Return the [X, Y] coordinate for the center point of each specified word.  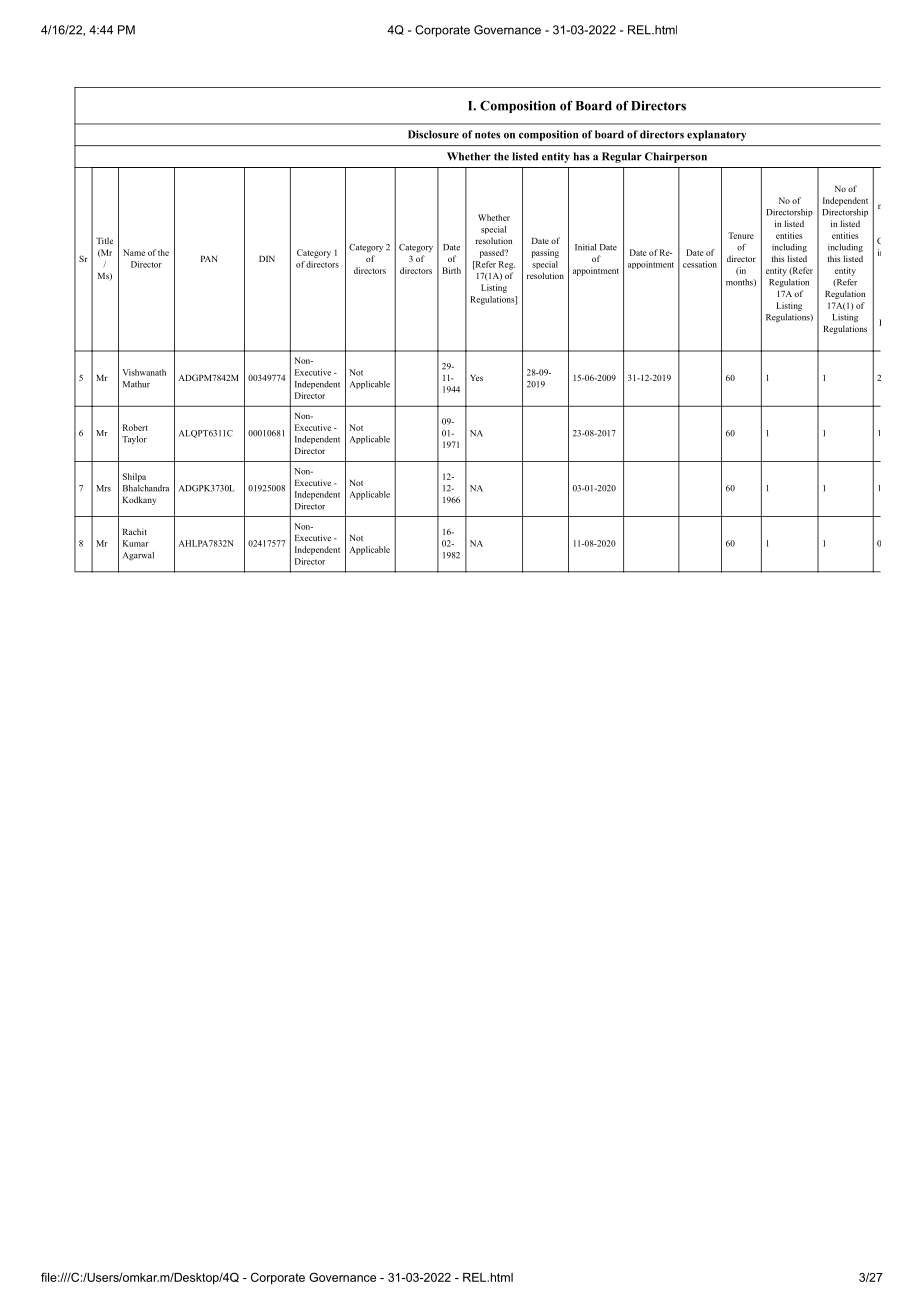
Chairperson [676, 157]
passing [545, 253]
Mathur [136, 384]
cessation [700, 264]
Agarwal [138, 556]
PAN [209, 259]
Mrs [103, 488]
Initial [585, 247]
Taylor [134, 440]
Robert [135, 427]
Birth [451, 270]
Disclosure [433, 134]
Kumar [136, 543]
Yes [476, 378]
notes [487, 135]
